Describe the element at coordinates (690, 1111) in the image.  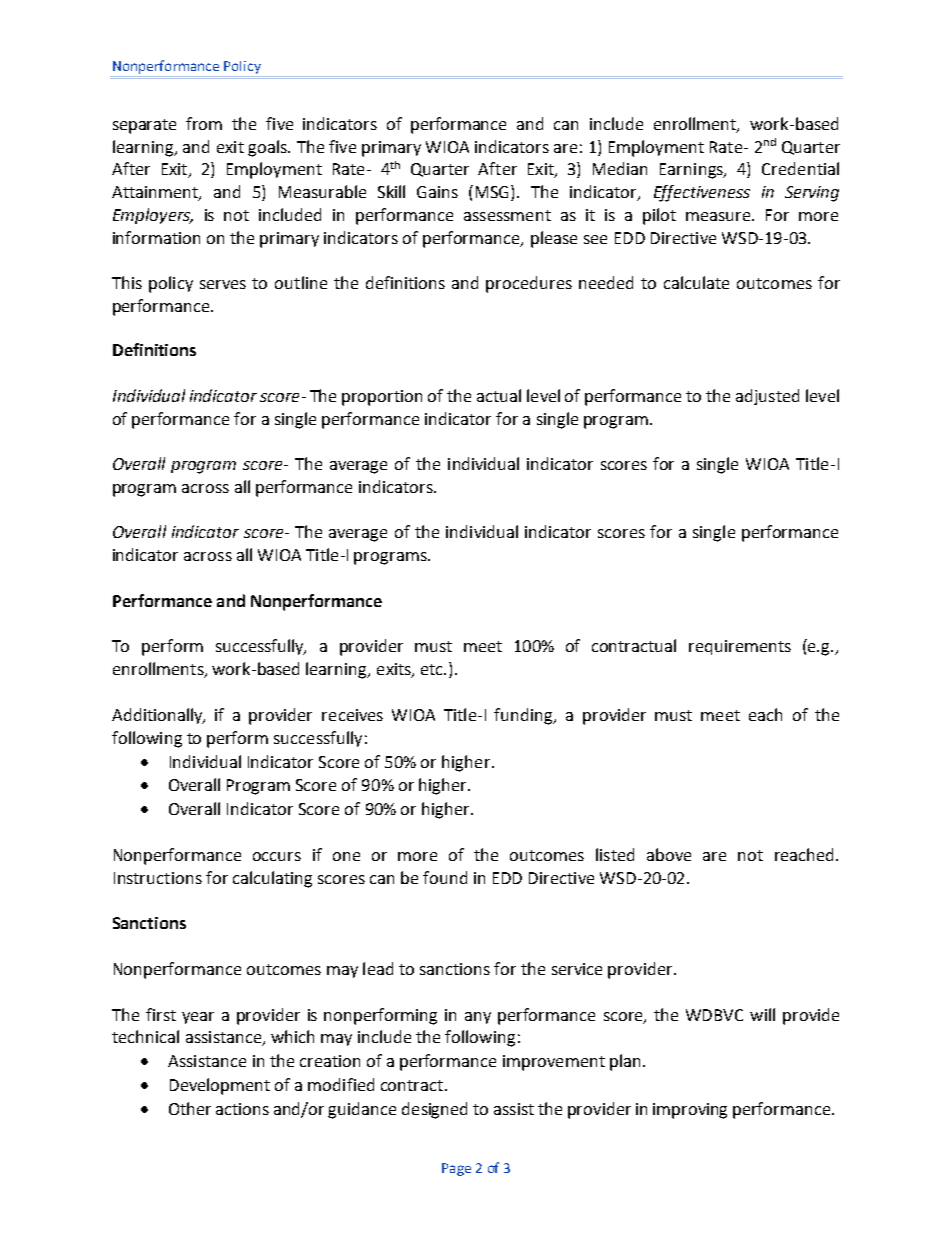
I see `improving` at that location.
